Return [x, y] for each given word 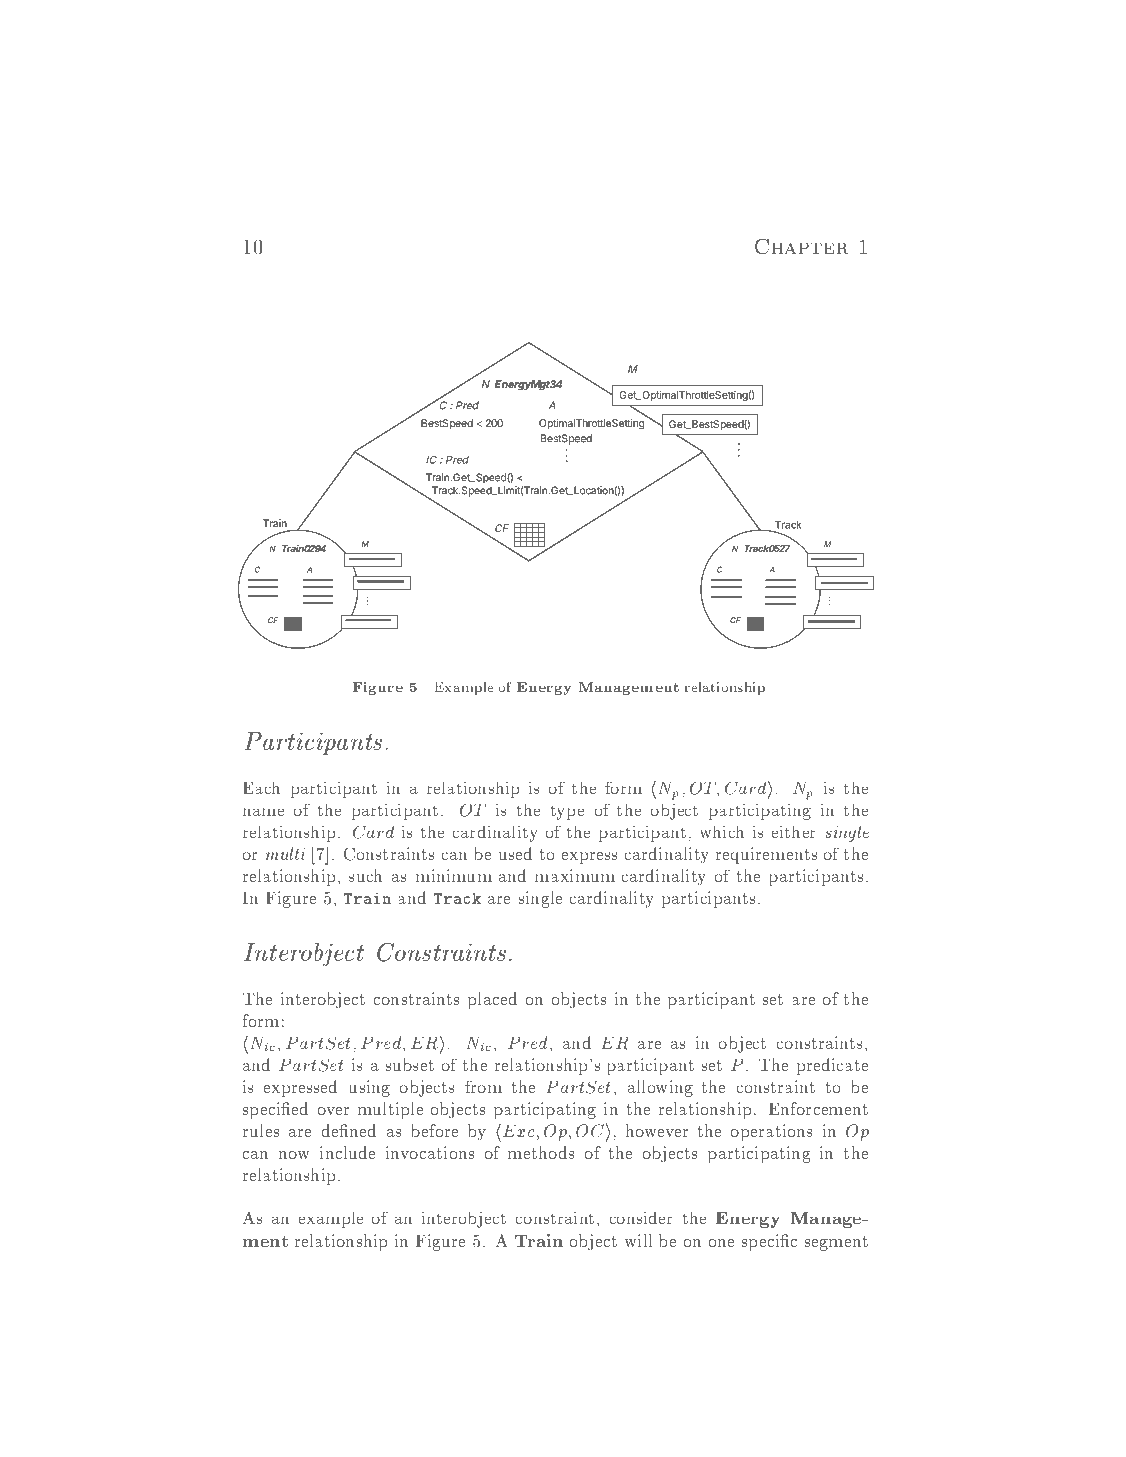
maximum [575, 875]
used [515, 853]
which [722, 831]
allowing [660, 1088]
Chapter [801, 247]
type [567, 812]
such [365, 875]
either [794, 831]
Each [261, 787]
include [347, 1152]
